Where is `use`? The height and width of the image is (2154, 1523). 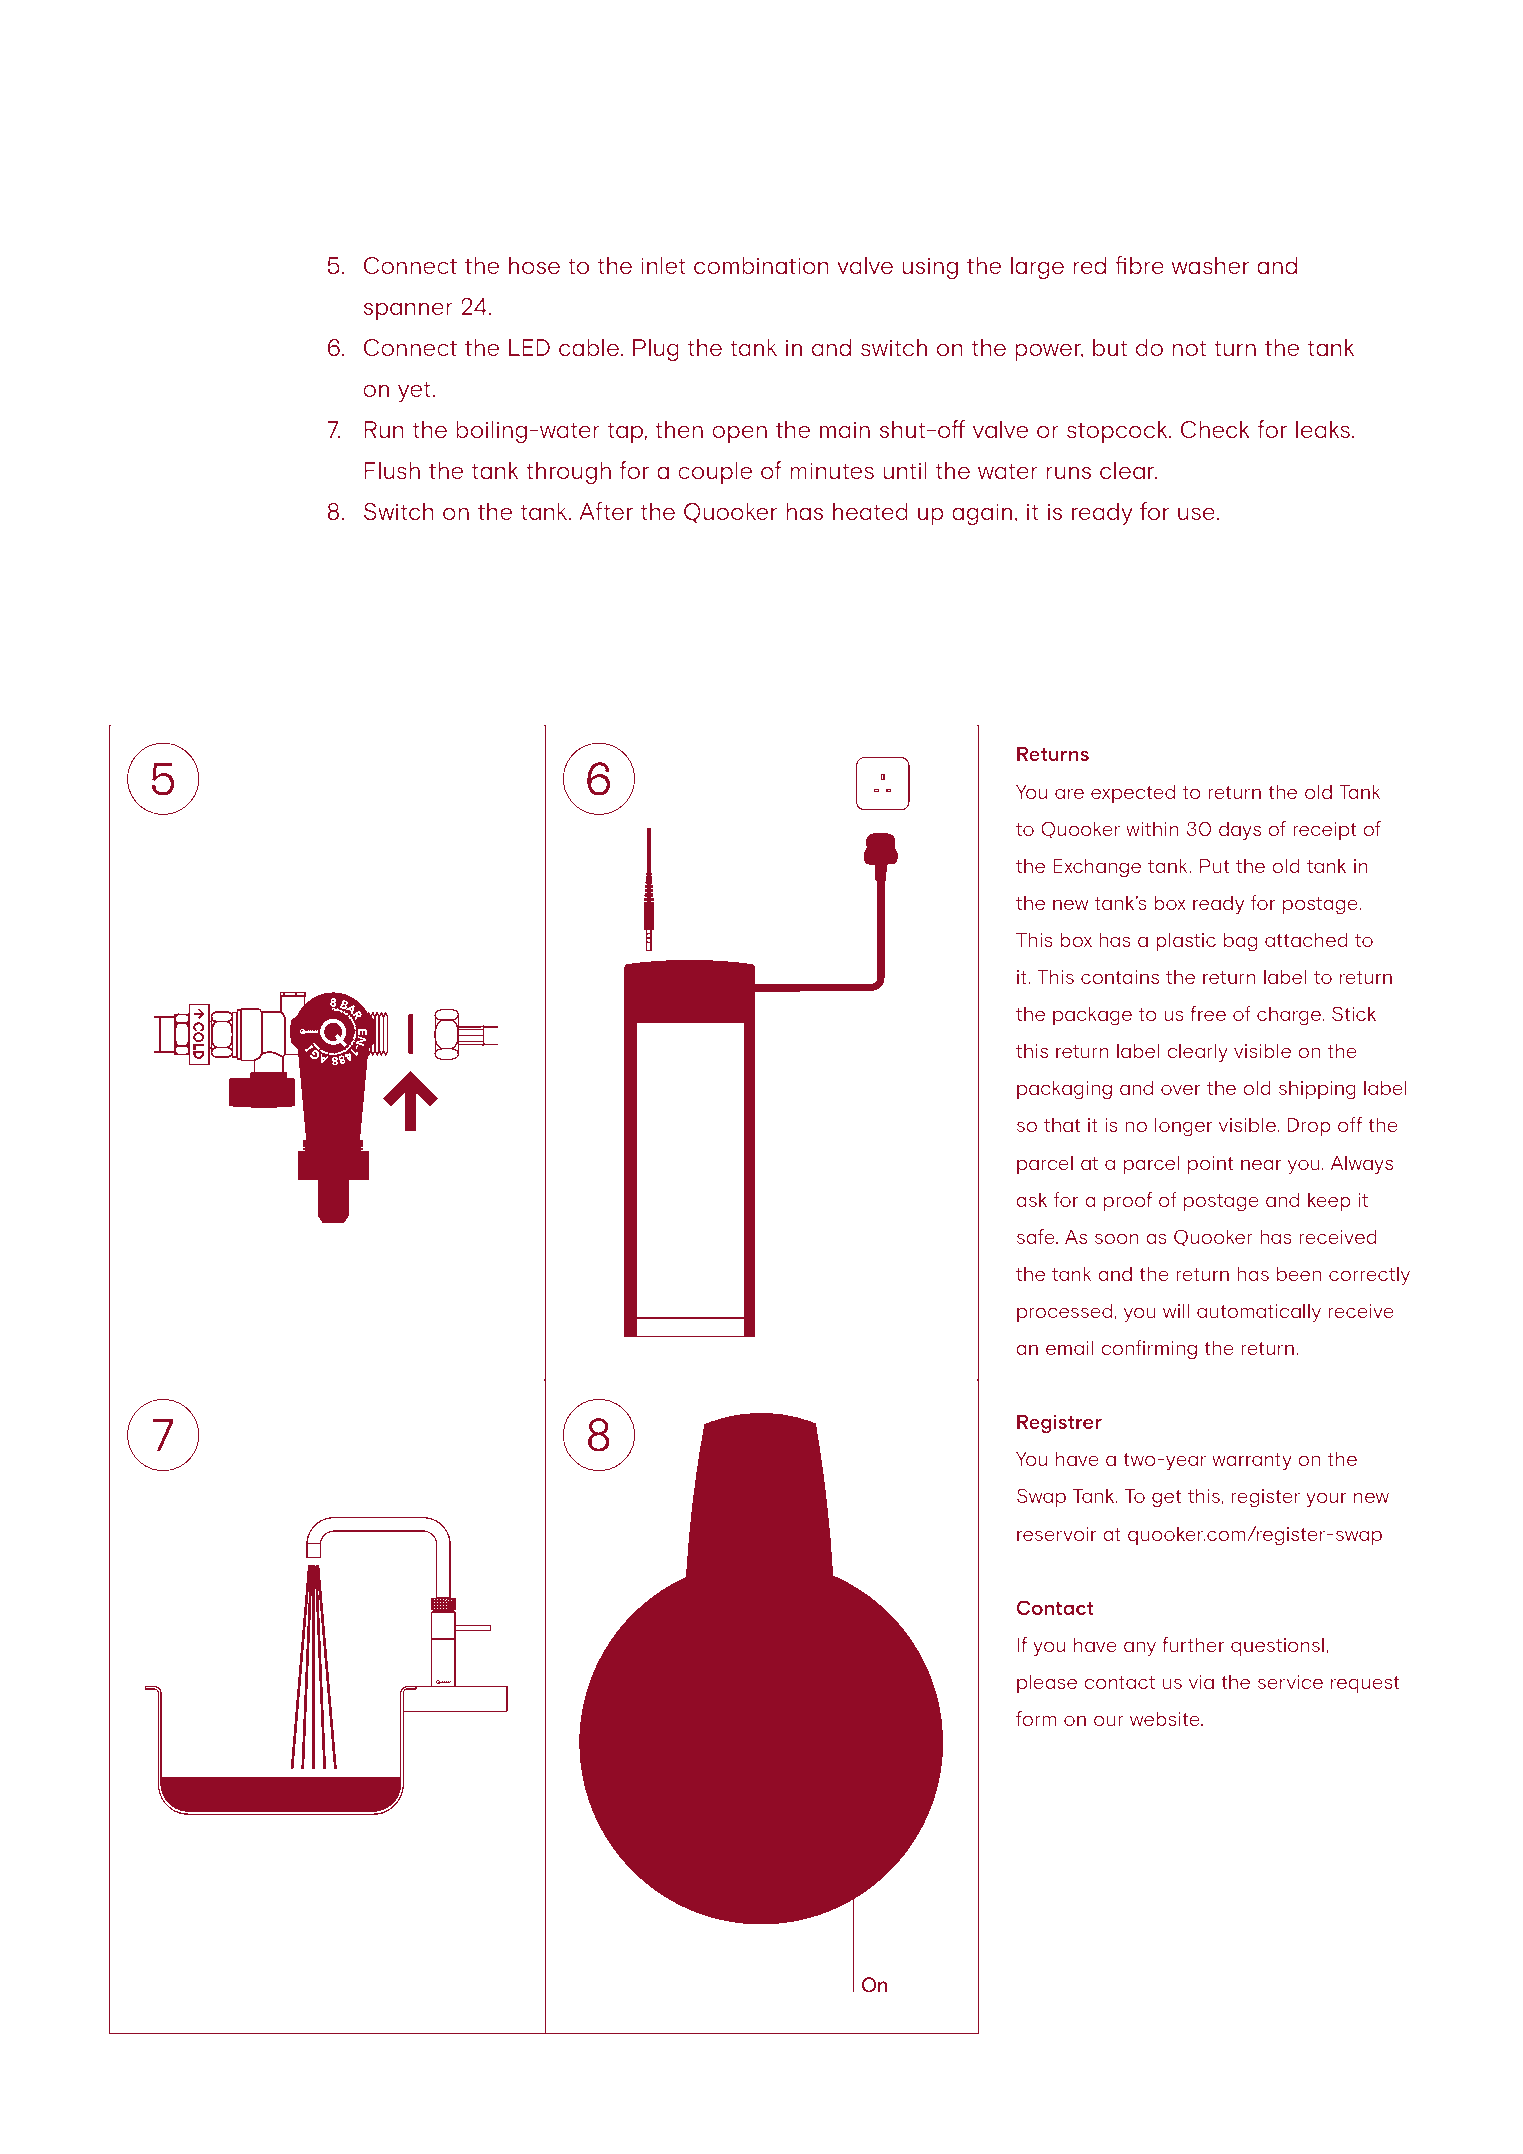 use is located at coordinates (1197, 513).
